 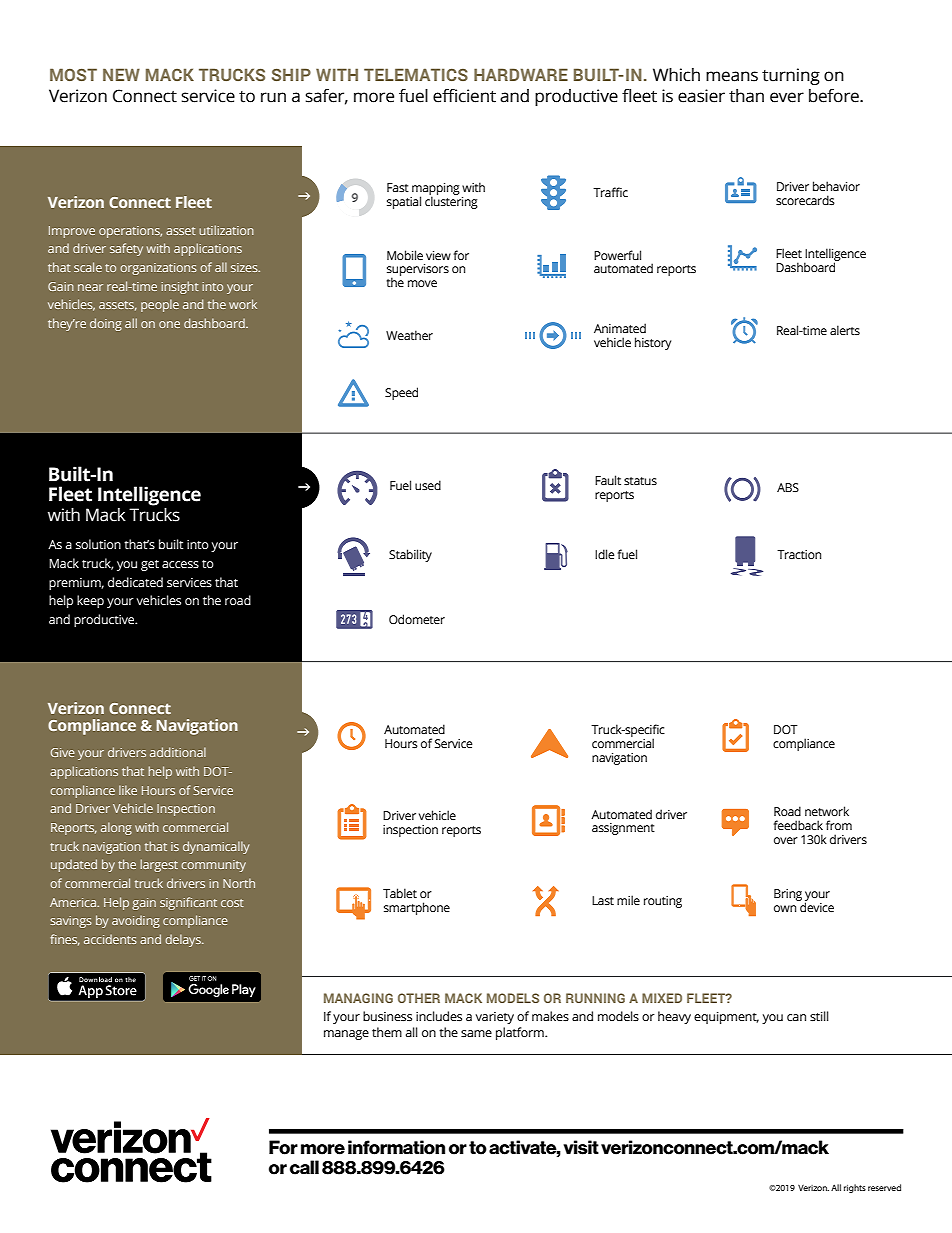 What do you see at coordinates (417, 908) in the screenshot?
I see `smartphone` at bounding box center [417, 908].
